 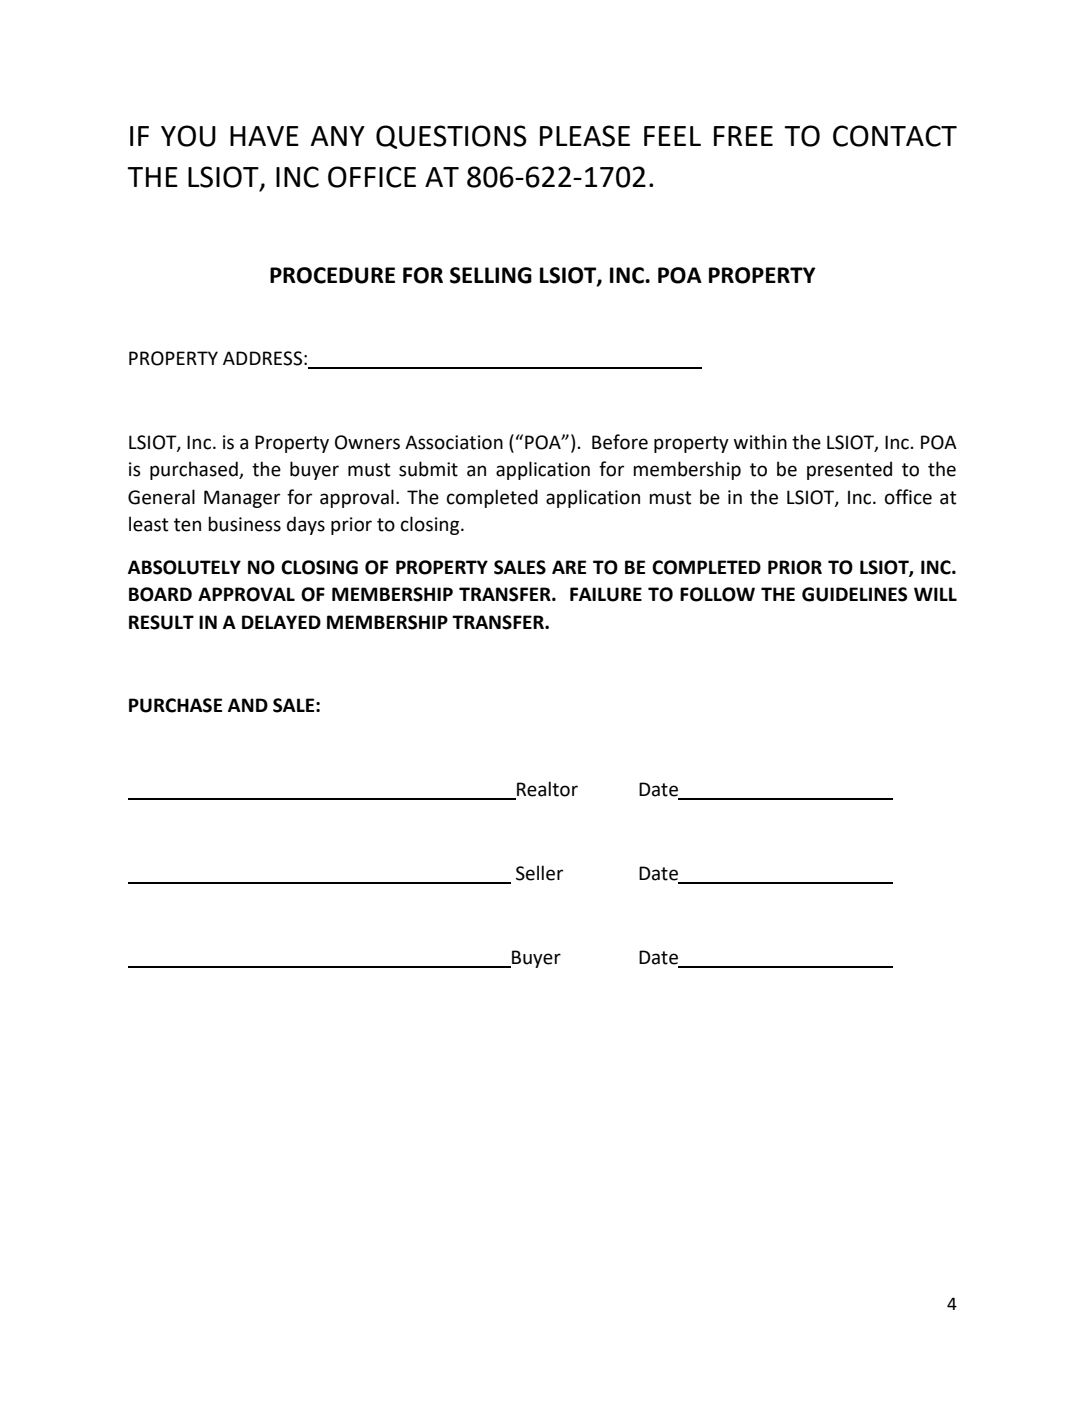 I want to click on PLEASE, so click(x=585, y=136).
